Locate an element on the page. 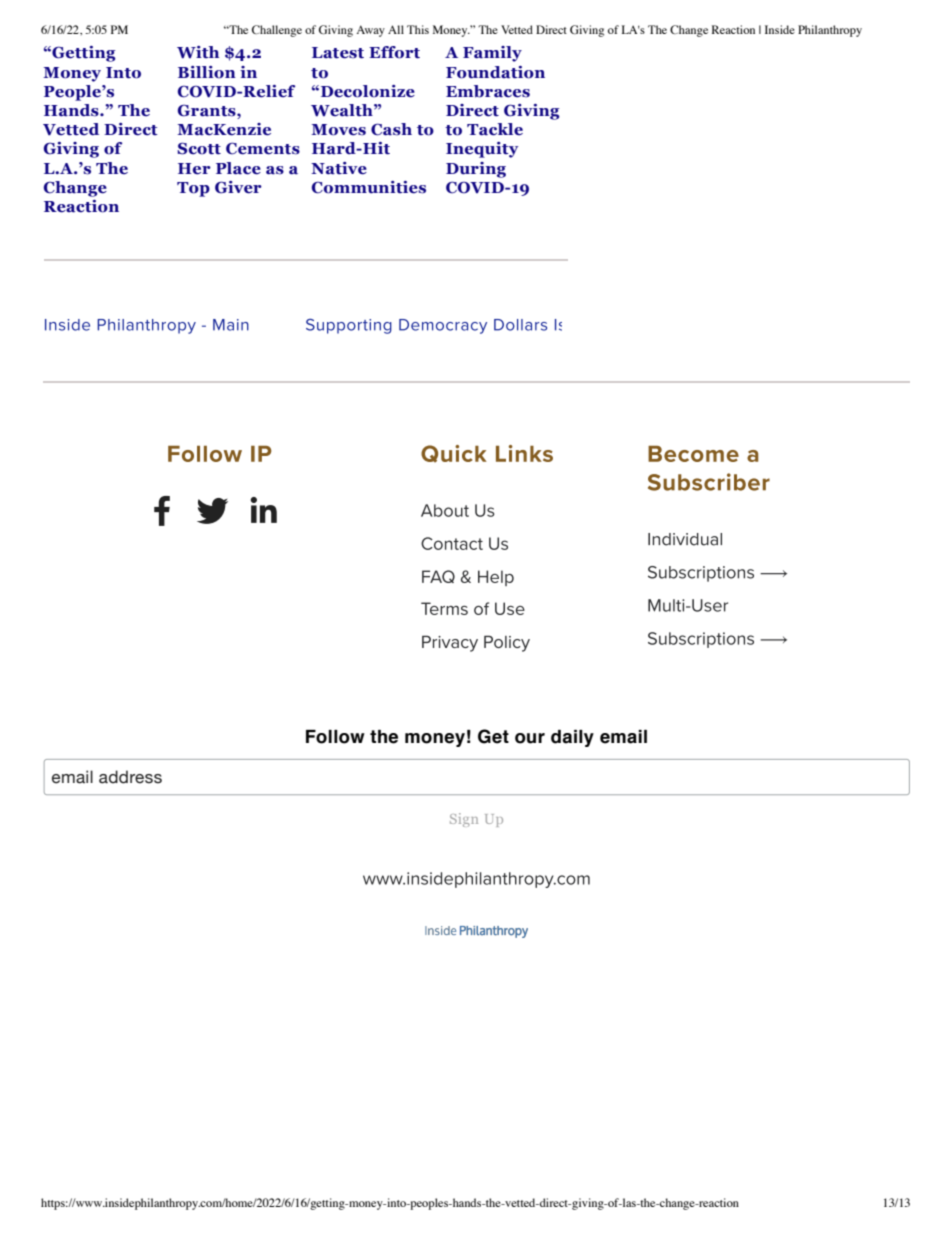 The height and width of the document is (1233, 952). With is located at coordinates (198, 52).
